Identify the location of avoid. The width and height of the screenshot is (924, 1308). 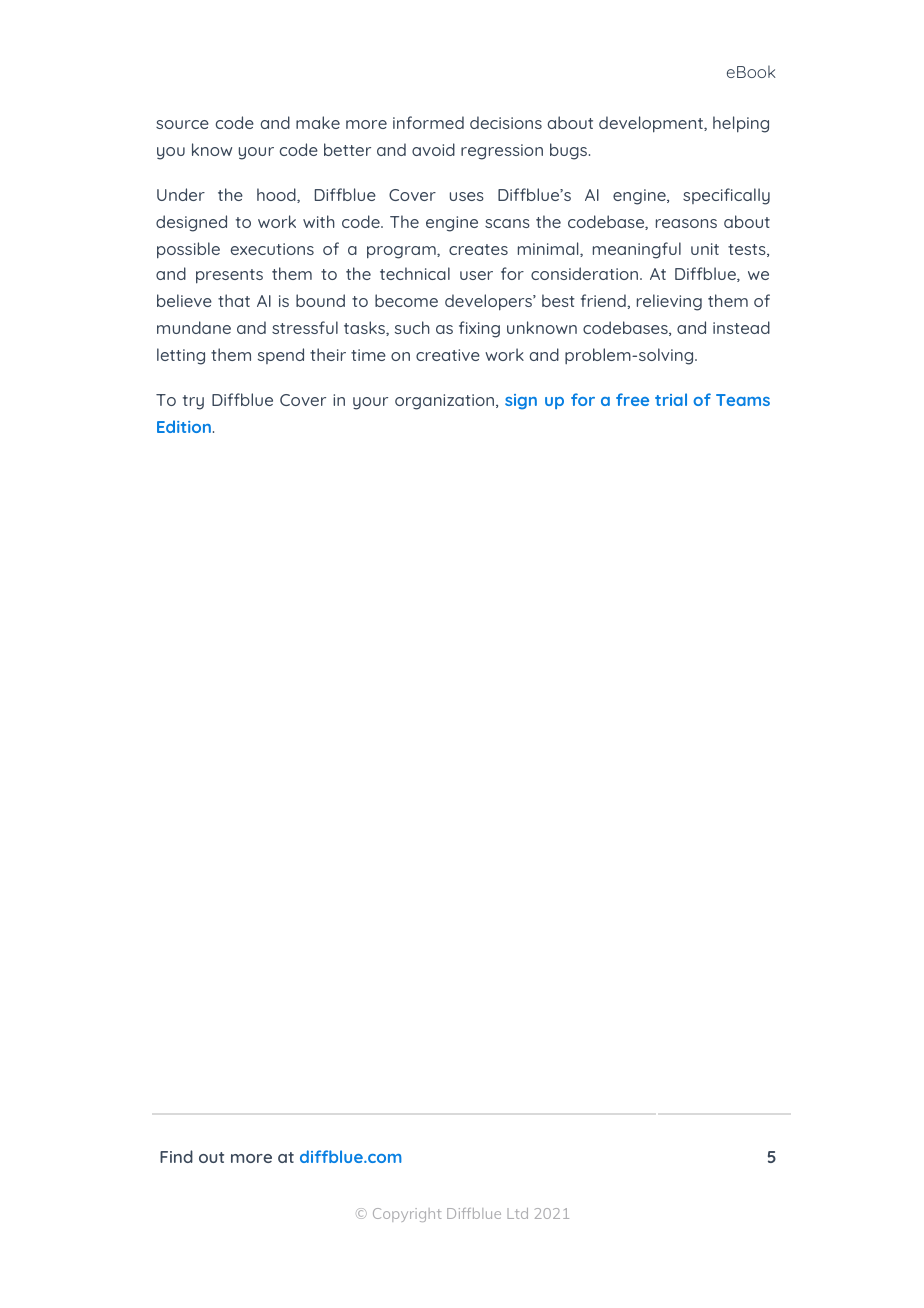
(433, 149).
